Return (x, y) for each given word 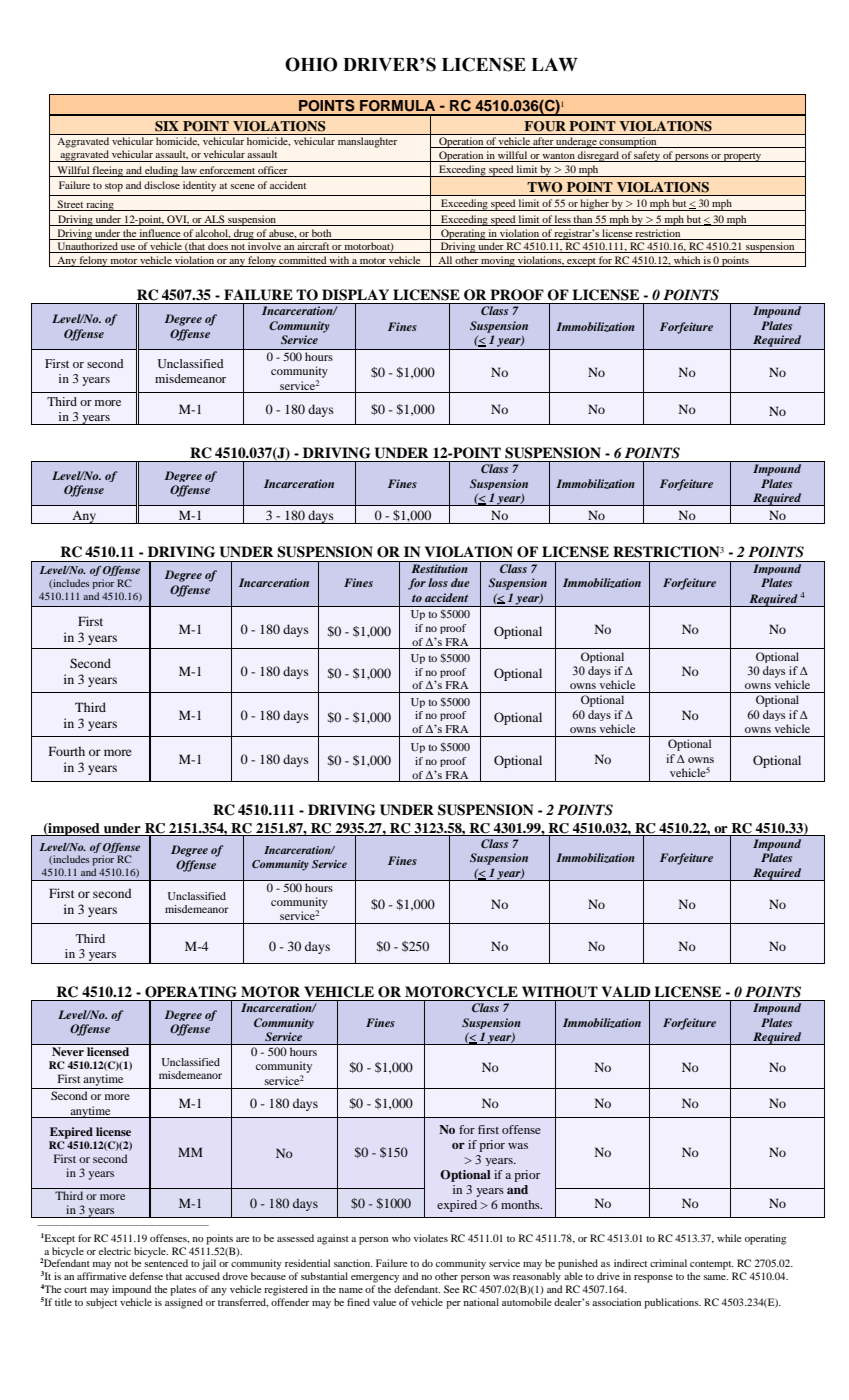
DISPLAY (355, 295)
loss (438, 582)
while (729, 1238)
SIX (167, 126)
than (582, 219)
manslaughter (367, 142)
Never (68, 1051)
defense (146, 1276)
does (218, 247)
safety (647, 156)
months (521, 1204)
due (460, 582)
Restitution (440, 568)
